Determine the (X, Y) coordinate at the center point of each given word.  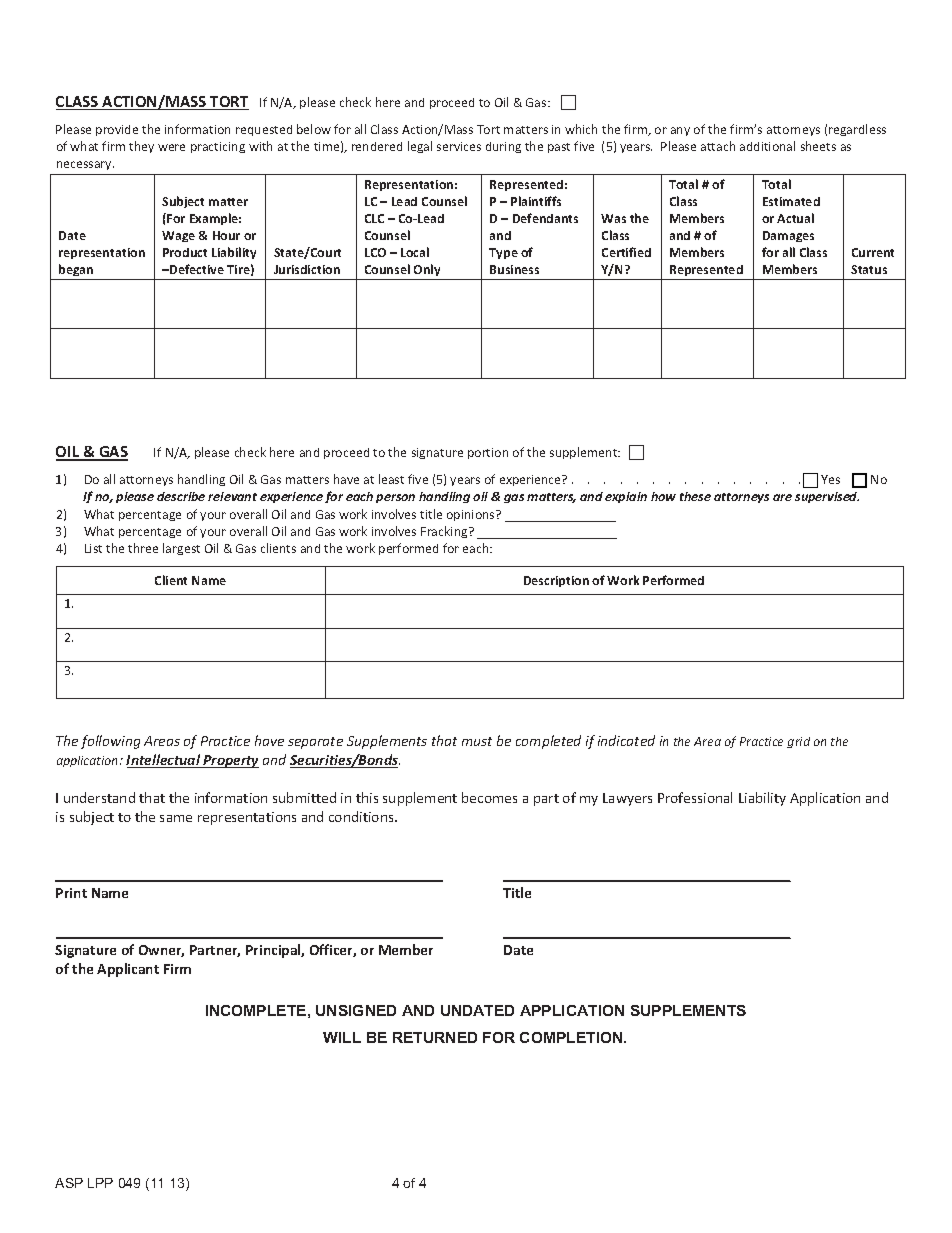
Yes (830, 479)
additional (767, 146)
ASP (69, 1183)
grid (798, 742)
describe (181, 496)
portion (488, 453)
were (171, 147)
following (110, 742)
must (477, 741)
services (459, 146)
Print (71, 893)
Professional (695, 797)
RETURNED (435, 1037)
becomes (489, 797)
